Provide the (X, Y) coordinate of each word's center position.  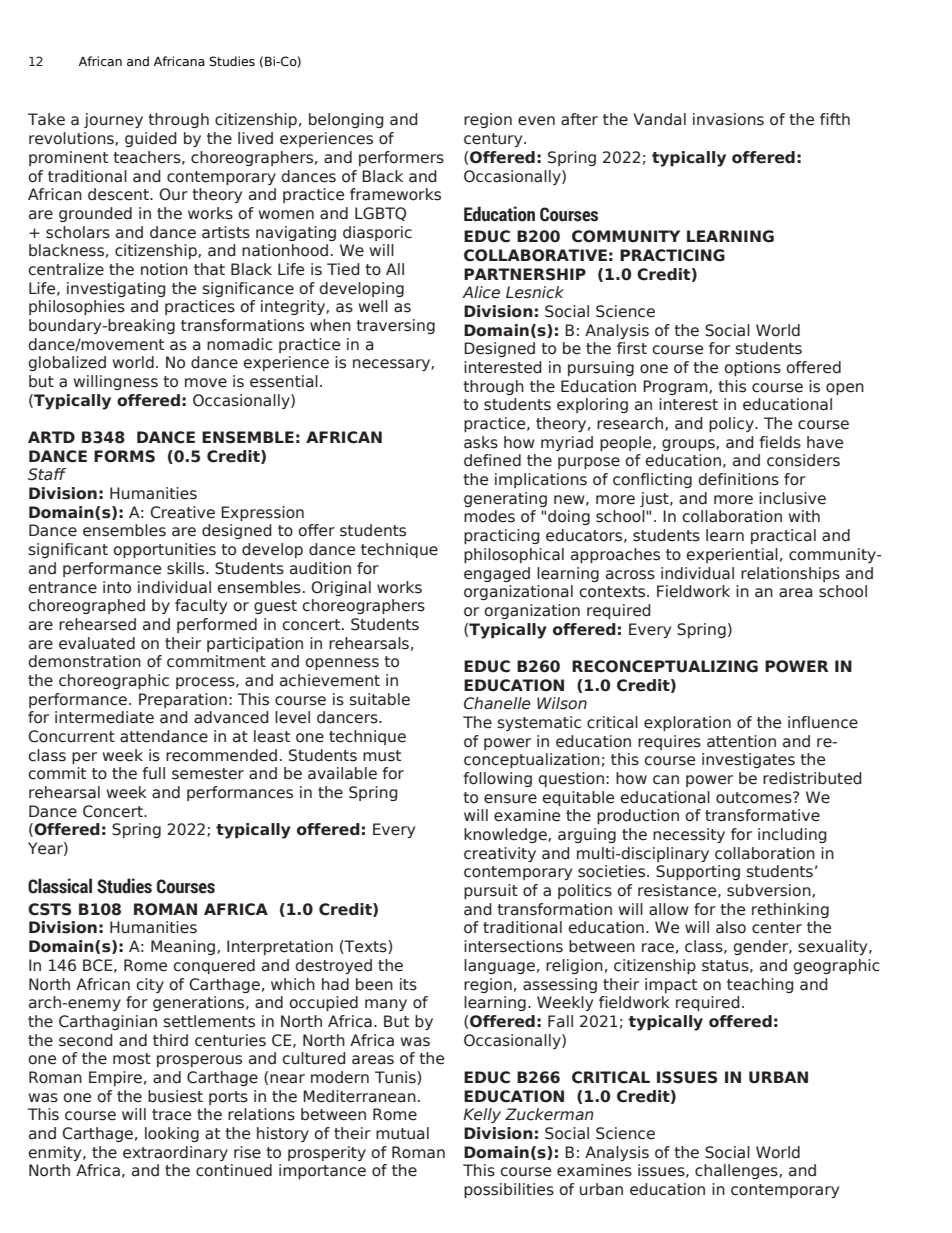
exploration (687, 723)
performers (401, 158)
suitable (380, 699)
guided (151, 139)
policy (732, 424)
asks (481, 442)
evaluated (97, 643)
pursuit (491, 891)
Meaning (183, 947)
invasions (728, 119)
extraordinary (175, 1153)
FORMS (124, 456)
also (731, 927)
